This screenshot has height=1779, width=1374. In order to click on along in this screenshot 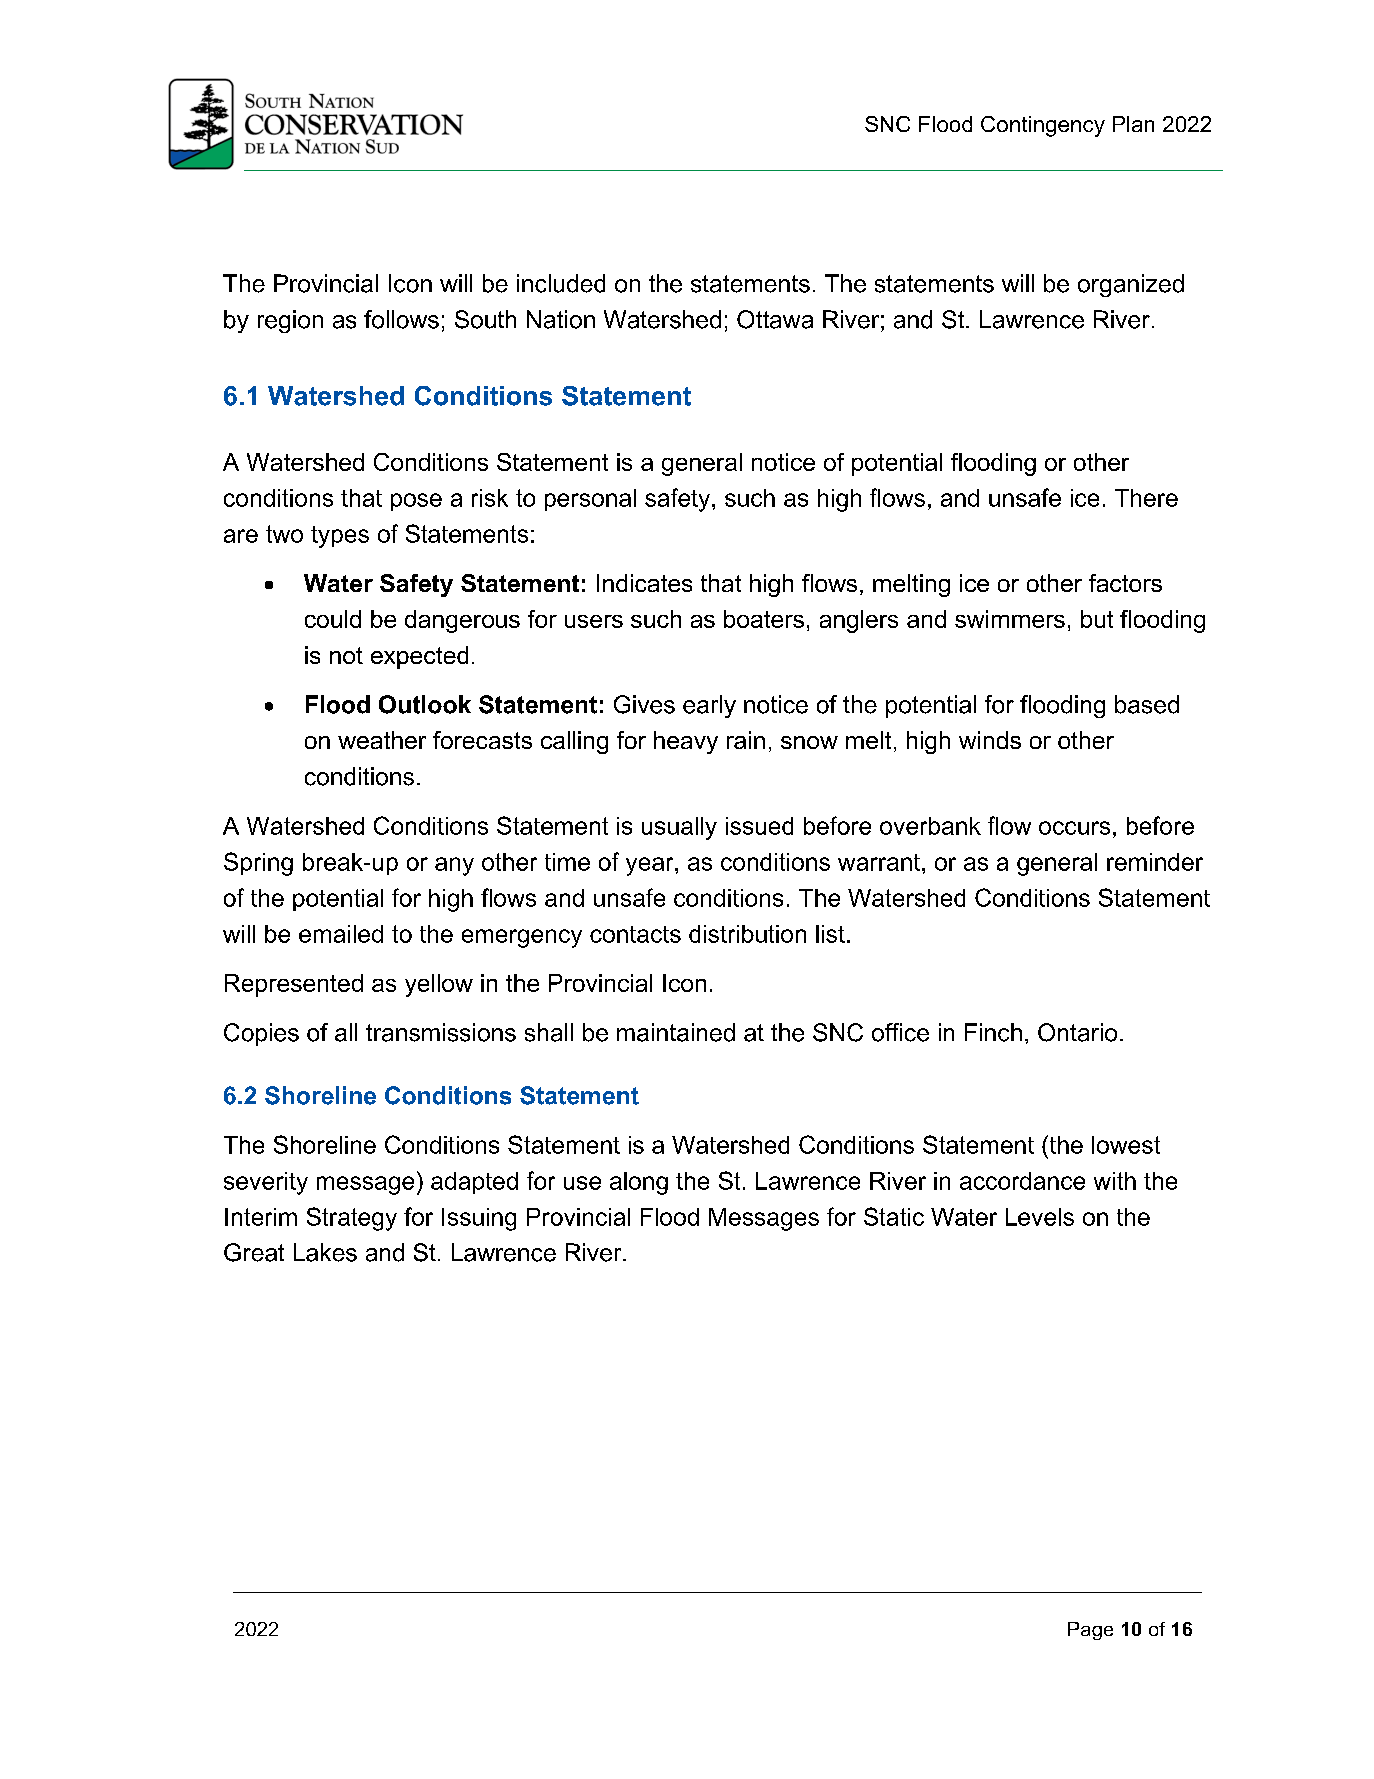, I will do `click(639, 1183)`.
